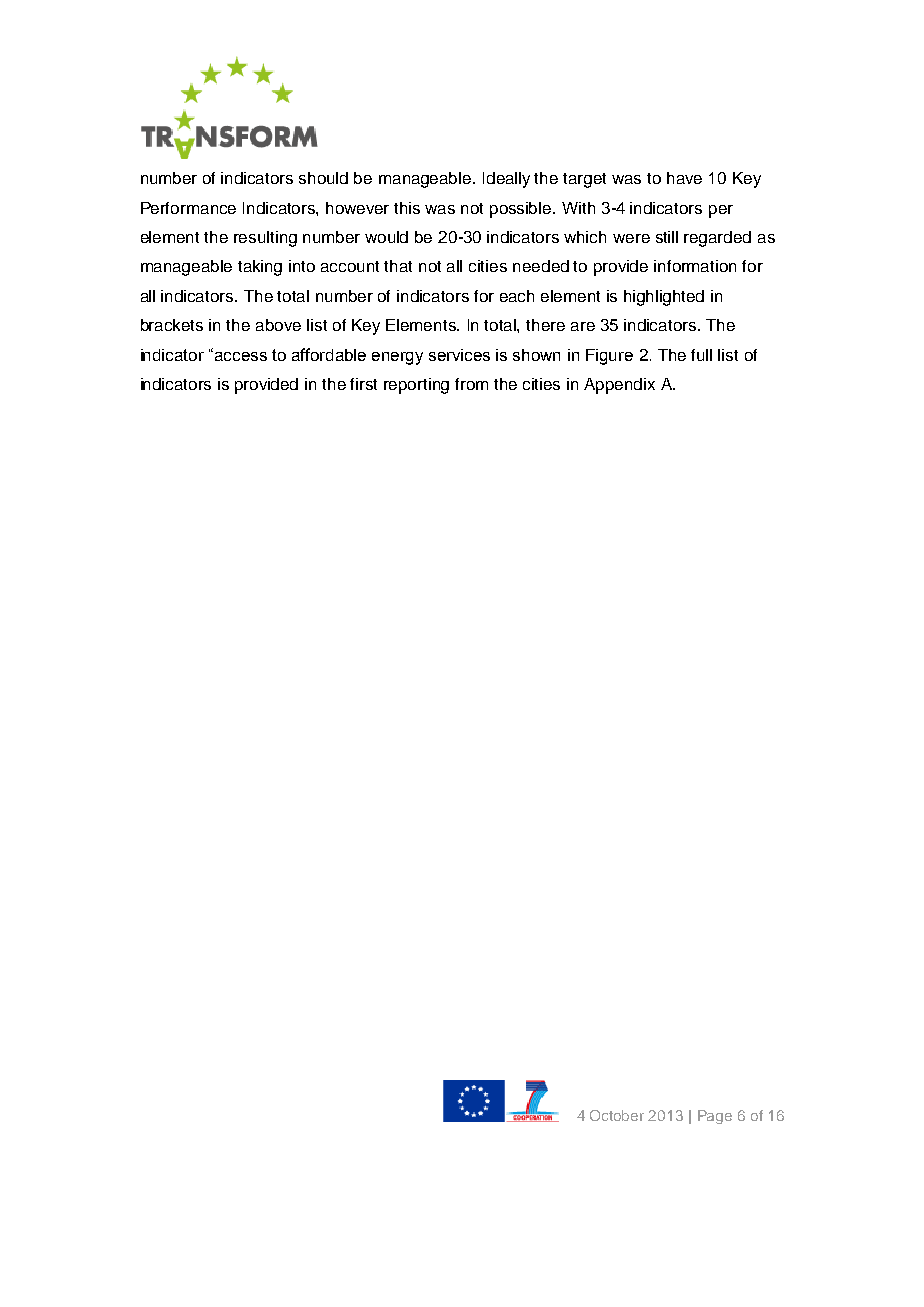 Image resolution: width=924 pixels, height=1307 pixels. Describe the element at coordinates (416, 386) in the screenshot. I see `reporting` at that location.
